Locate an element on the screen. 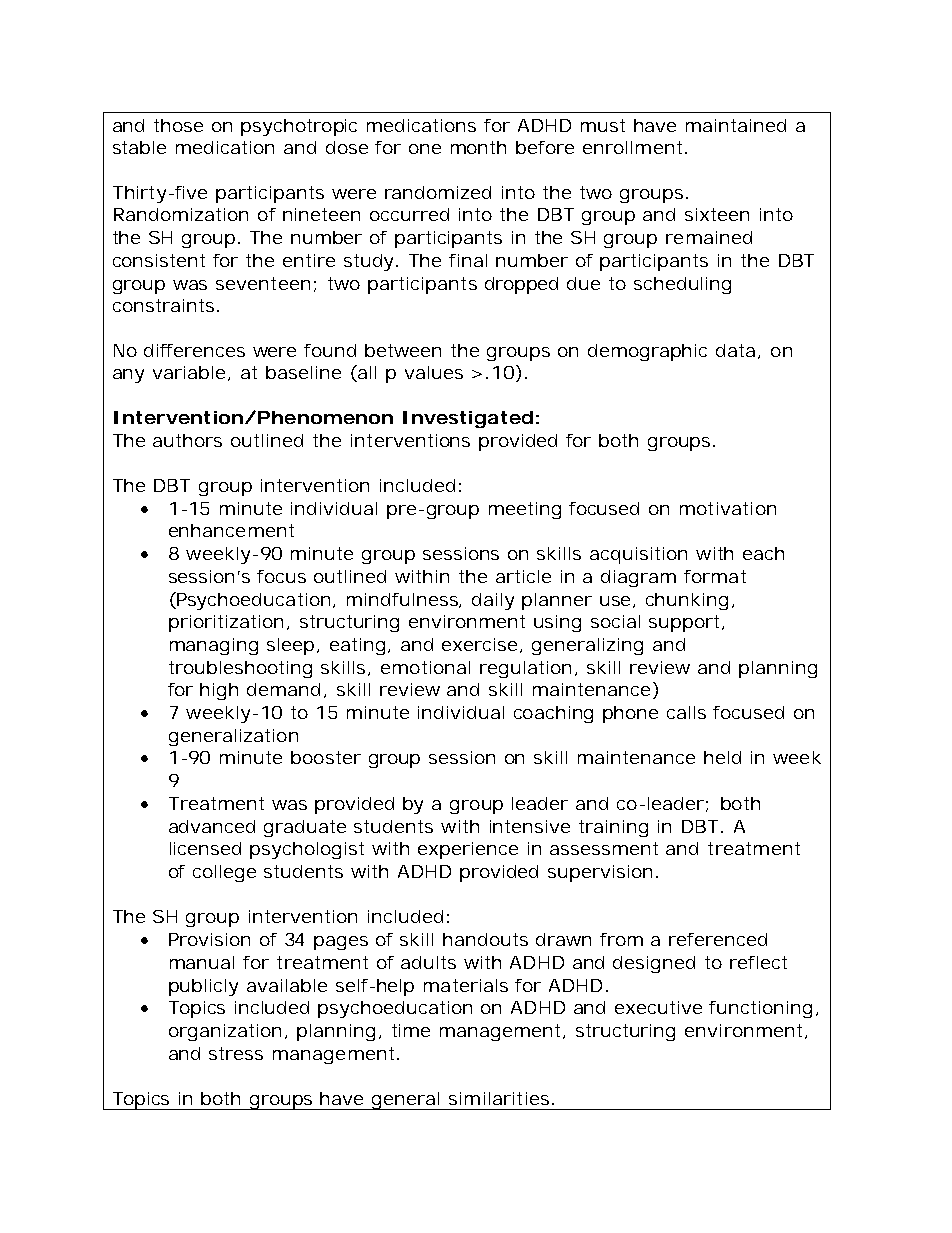 The width and height of the screenshot is (952, 1233). month is located at coordinates (478, 147).
